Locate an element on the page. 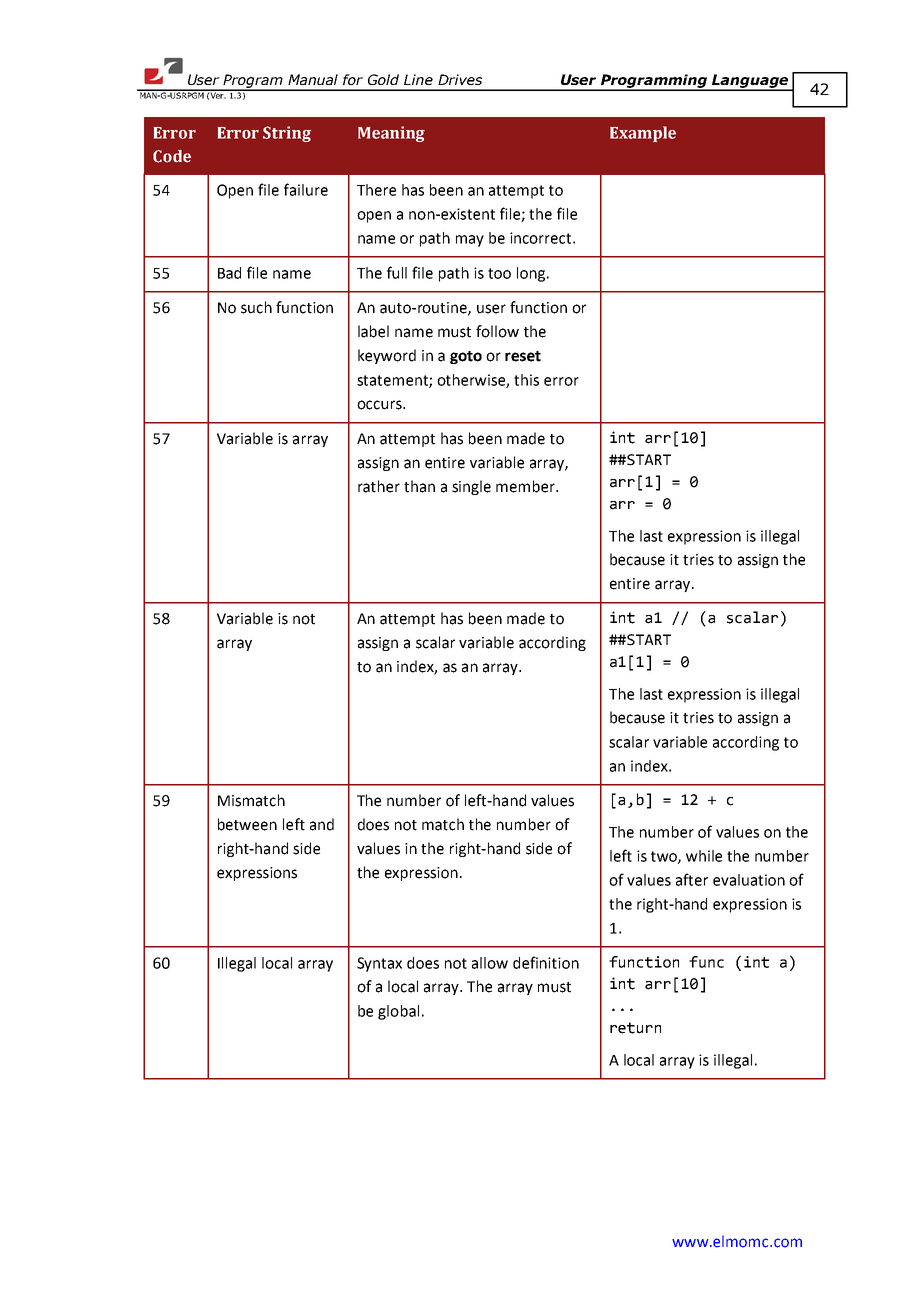  reset is located at coordinates (523, 356).
